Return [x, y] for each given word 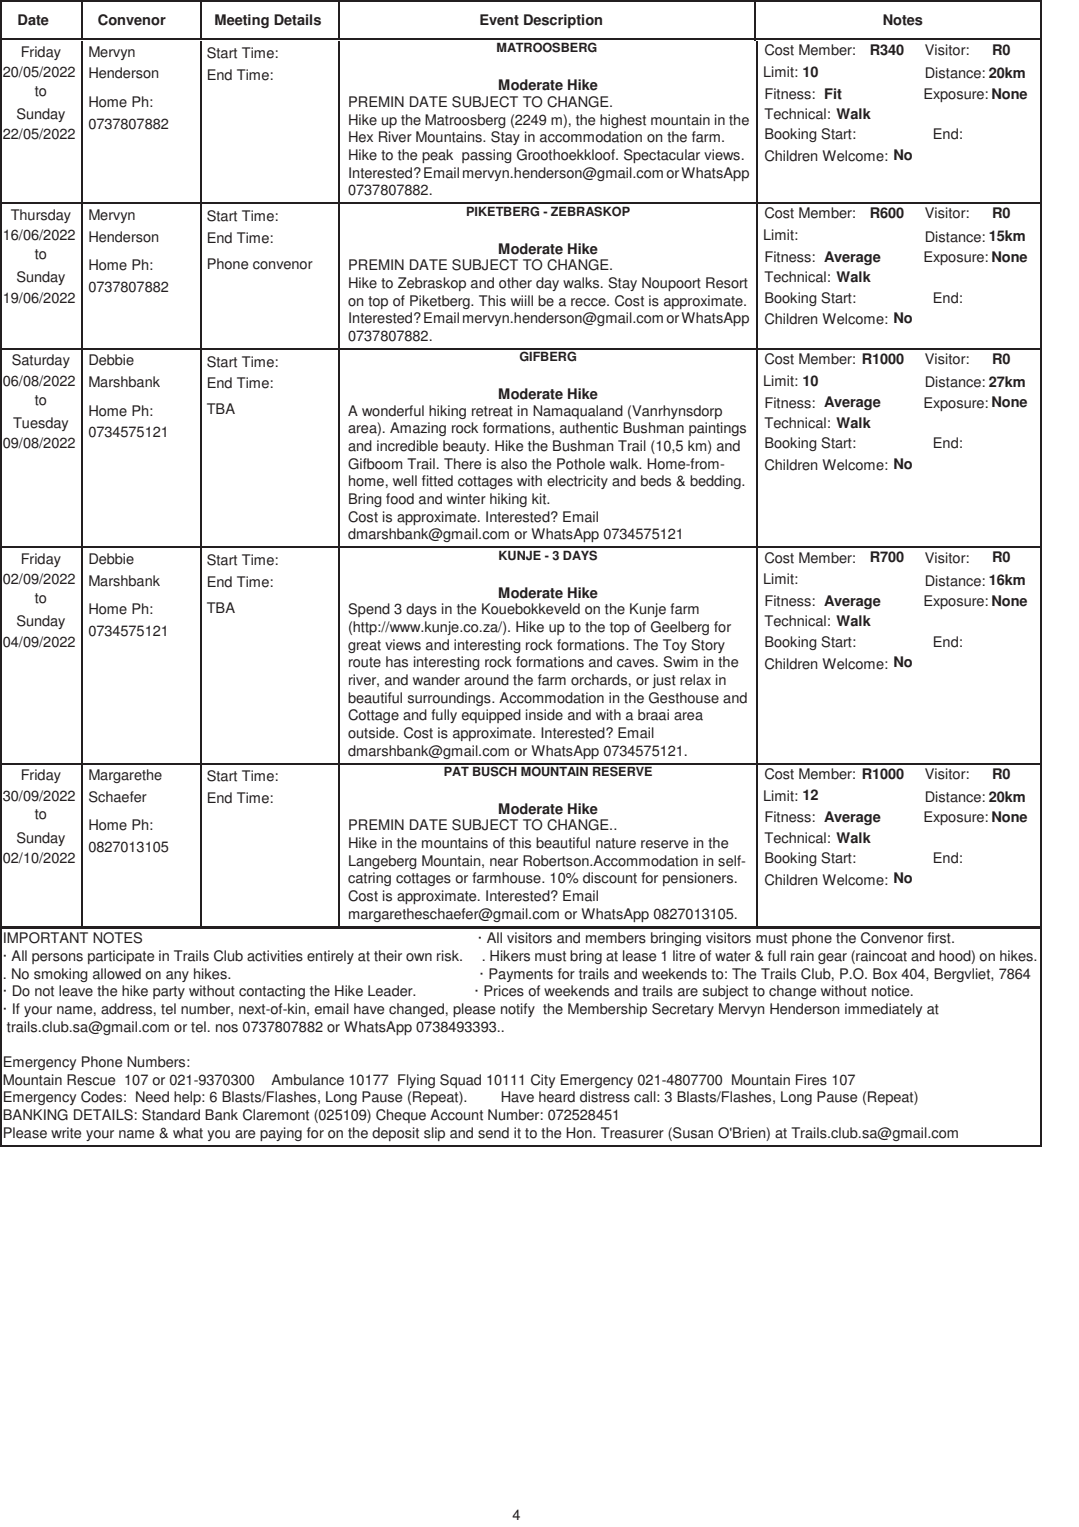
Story [708, 646]
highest [623, 121]
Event [499, 20]
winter [466, 499]
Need [152, 1097]
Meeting [242, 21]
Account [456, 1115]
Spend [369, 610]
